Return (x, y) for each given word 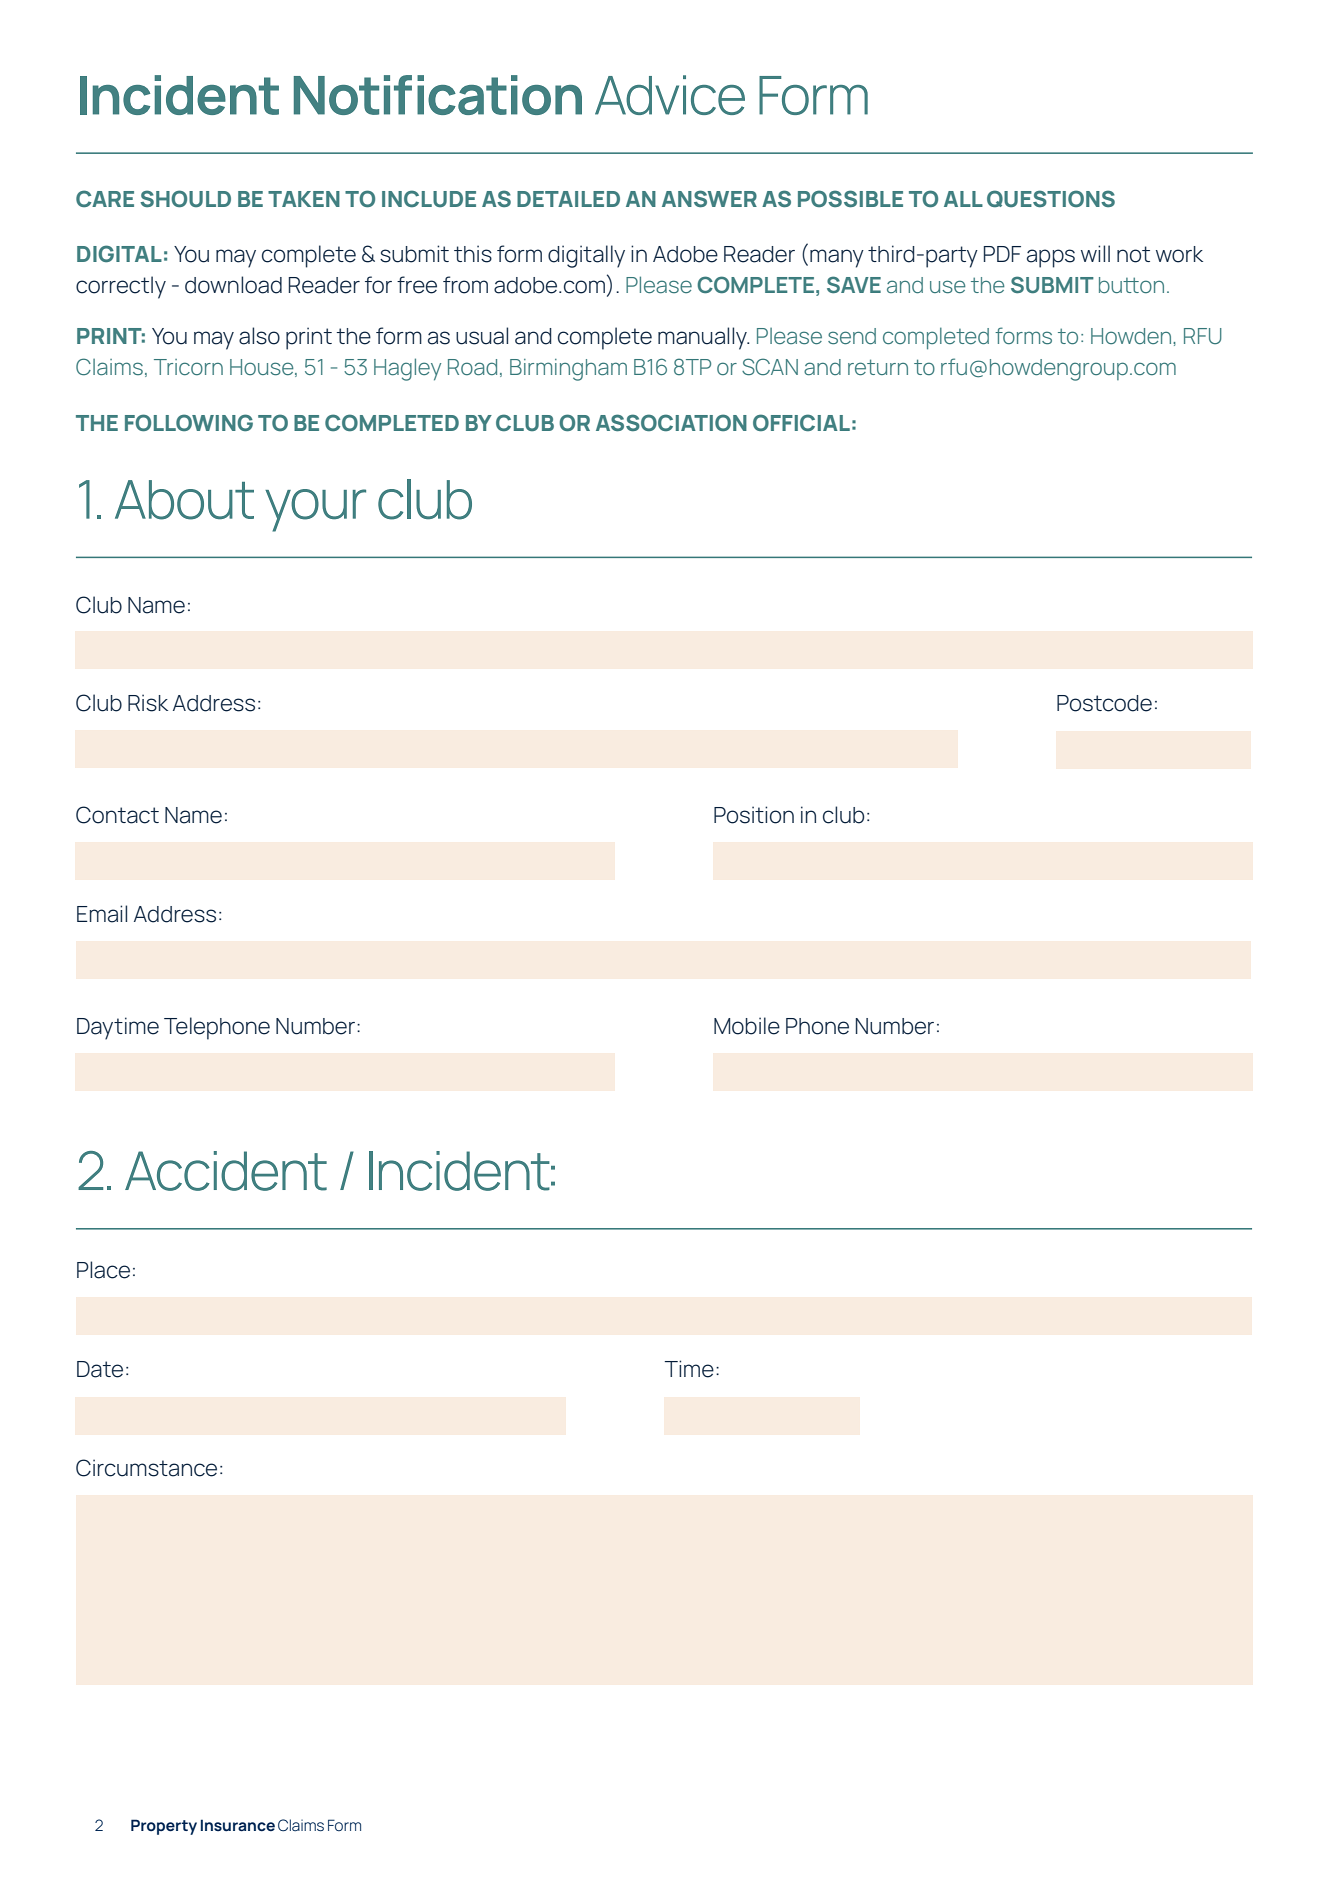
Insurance (238, 1825)
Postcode (1104, 703)
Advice (670, 95)
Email (102, 914)
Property (164, 1827)
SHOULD (185, 199)
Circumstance (146, 1468)
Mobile (747, 1026)
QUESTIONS (1051, 199)
